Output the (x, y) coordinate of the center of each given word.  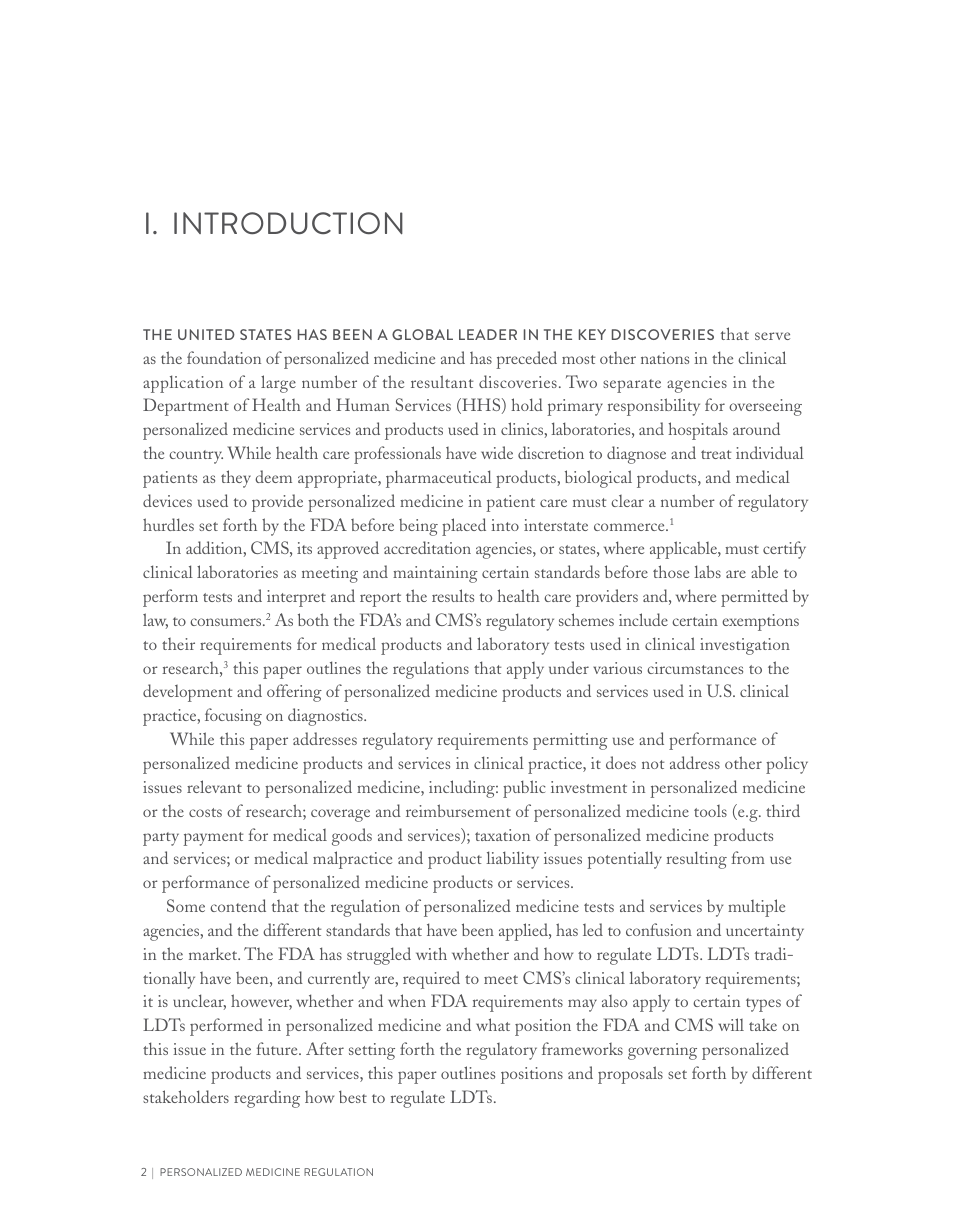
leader (488, 334)
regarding (267, 1099)
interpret (296, 598)
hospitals (698, 431)
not (653, 764)
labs (707, 571)
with (431, 953)
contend (238, 905)
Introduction (288, 223)
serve (772, 336)
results (453, 595)
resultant (442, 381)
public (524, 789)
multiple (756, 908)
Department (186, 407)
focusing (233, 717)
